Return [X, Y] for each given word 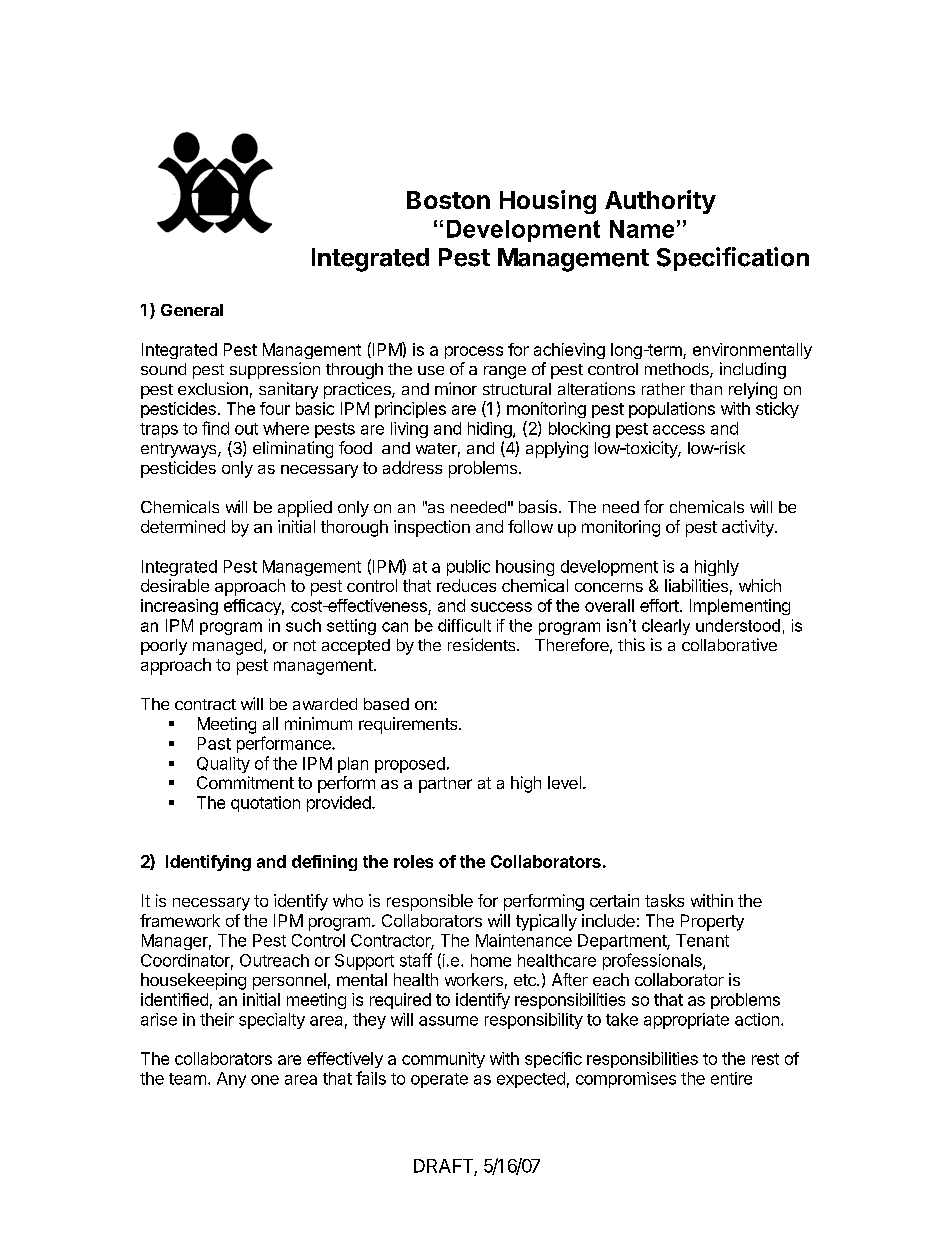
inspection [432, 528]
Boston [448, 200]
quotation [265, 804]
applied [305, 508]
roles [413, 861]
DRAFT [443, 1166]
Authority [660, 202]
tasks [664, 900]
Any [231, 1080]
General [192, 310]
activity [749, 528]
